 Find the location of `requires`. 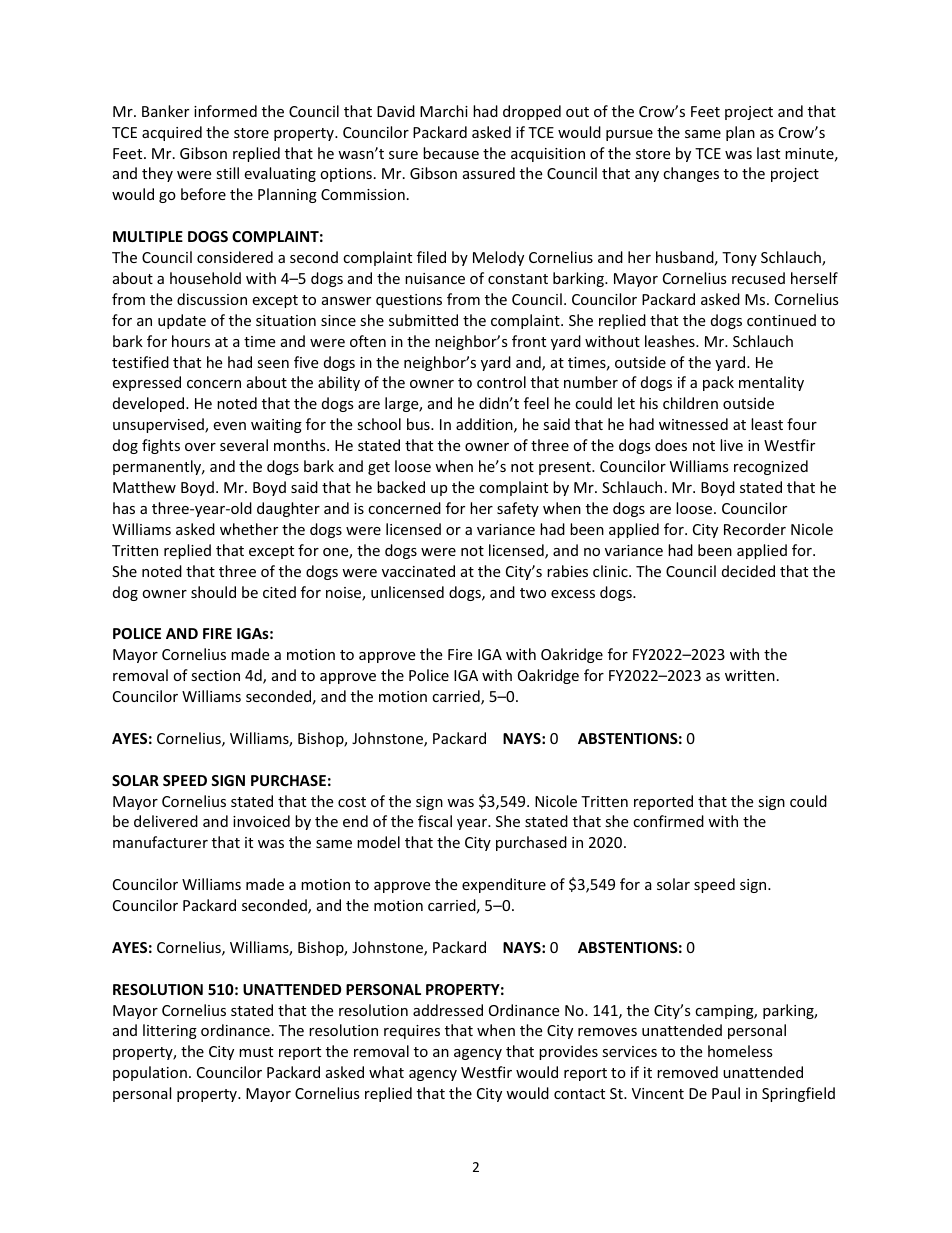

requires is located at coordinates (412, 1032).
